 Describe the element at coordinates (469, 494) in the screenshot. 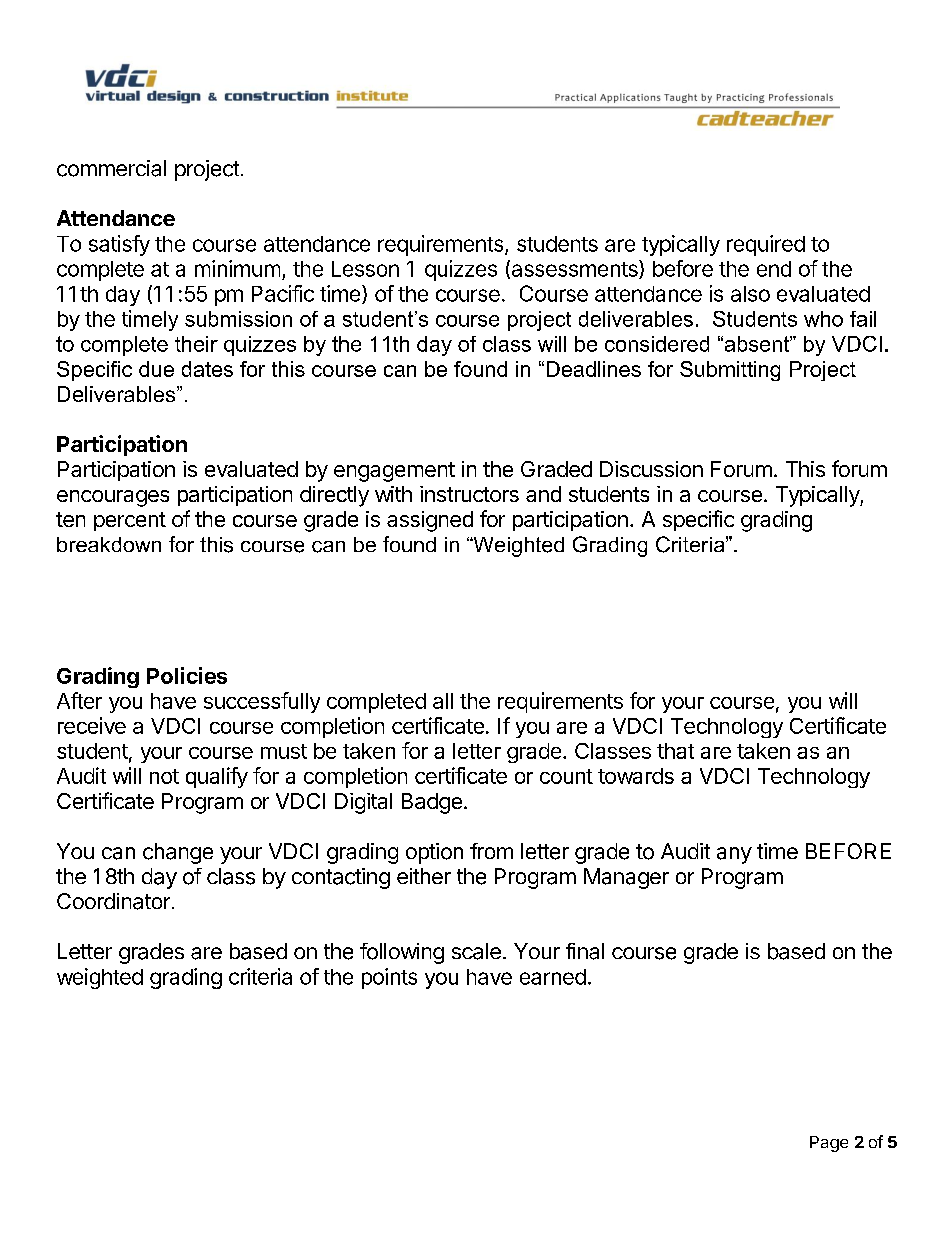

I see `instructors` at that location.
